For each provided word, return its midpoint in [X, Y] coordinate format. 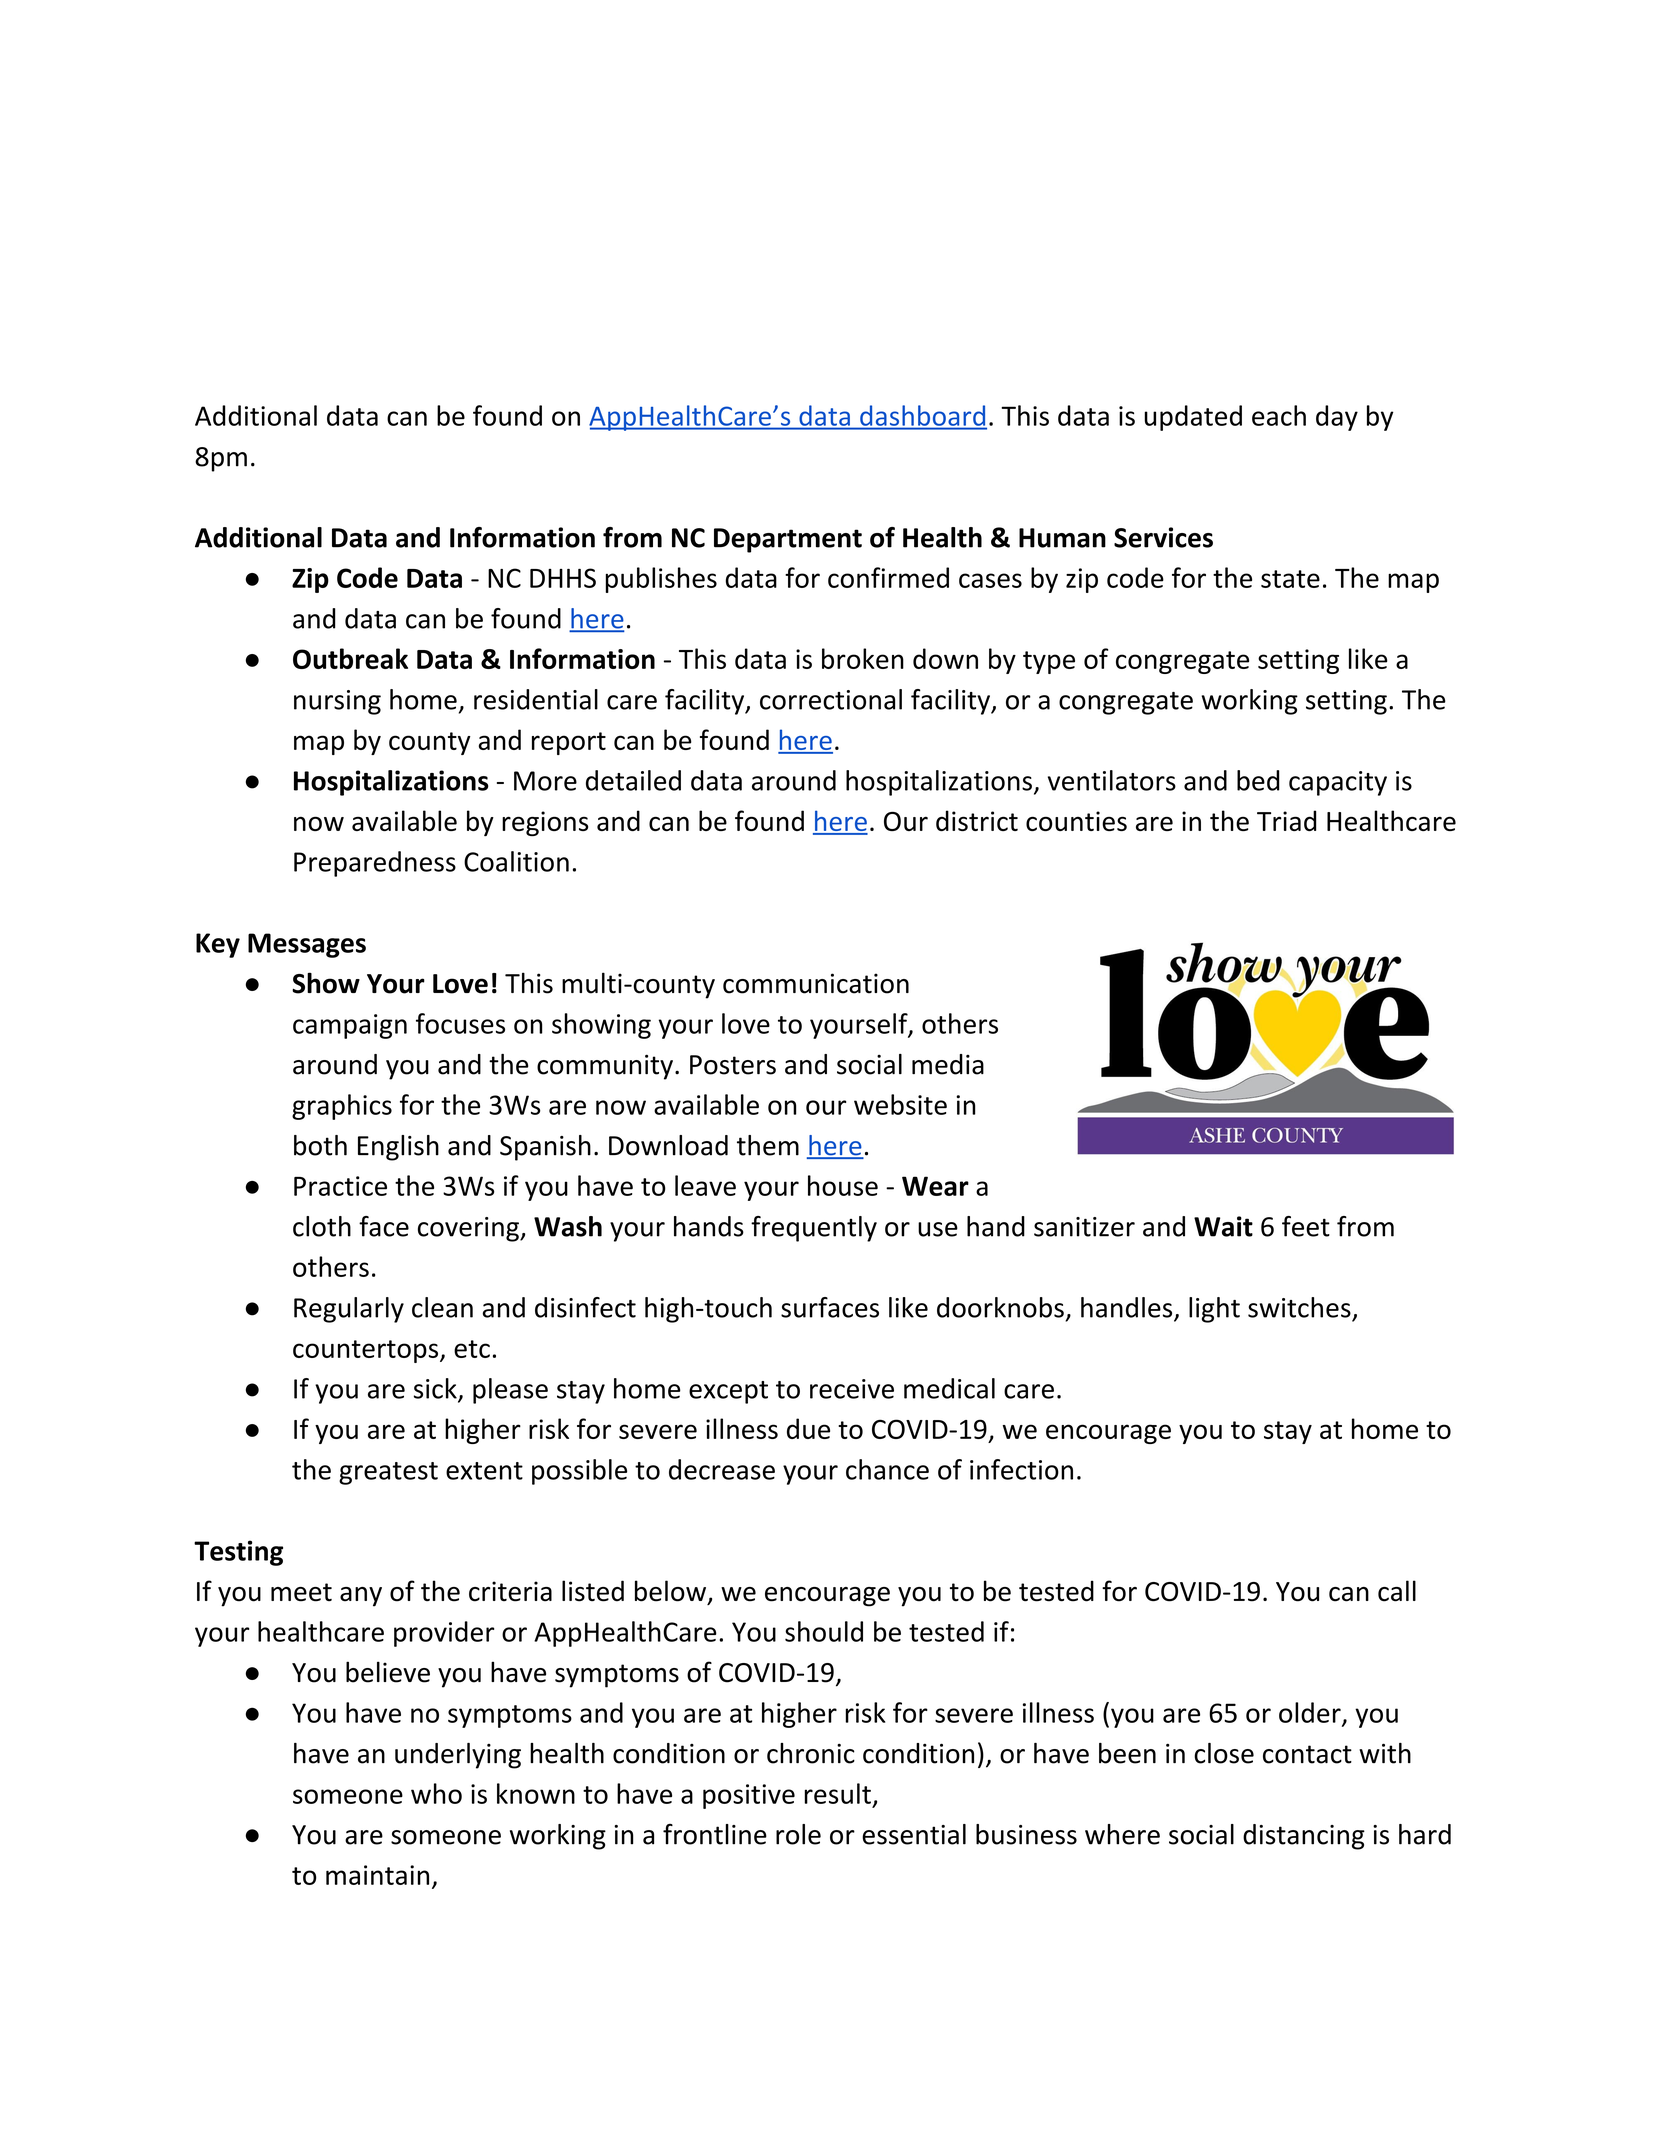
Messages [307, 945]
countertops [367, 1351]
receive [852, 1389]
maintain [377, 1875]
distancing [1304, 1837]
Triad [1287, 820]
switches [1299, 1307]
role [798, 1834]
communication [816, 983]
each [1279, 415]
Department [788, 540]
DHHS [563, 578]
